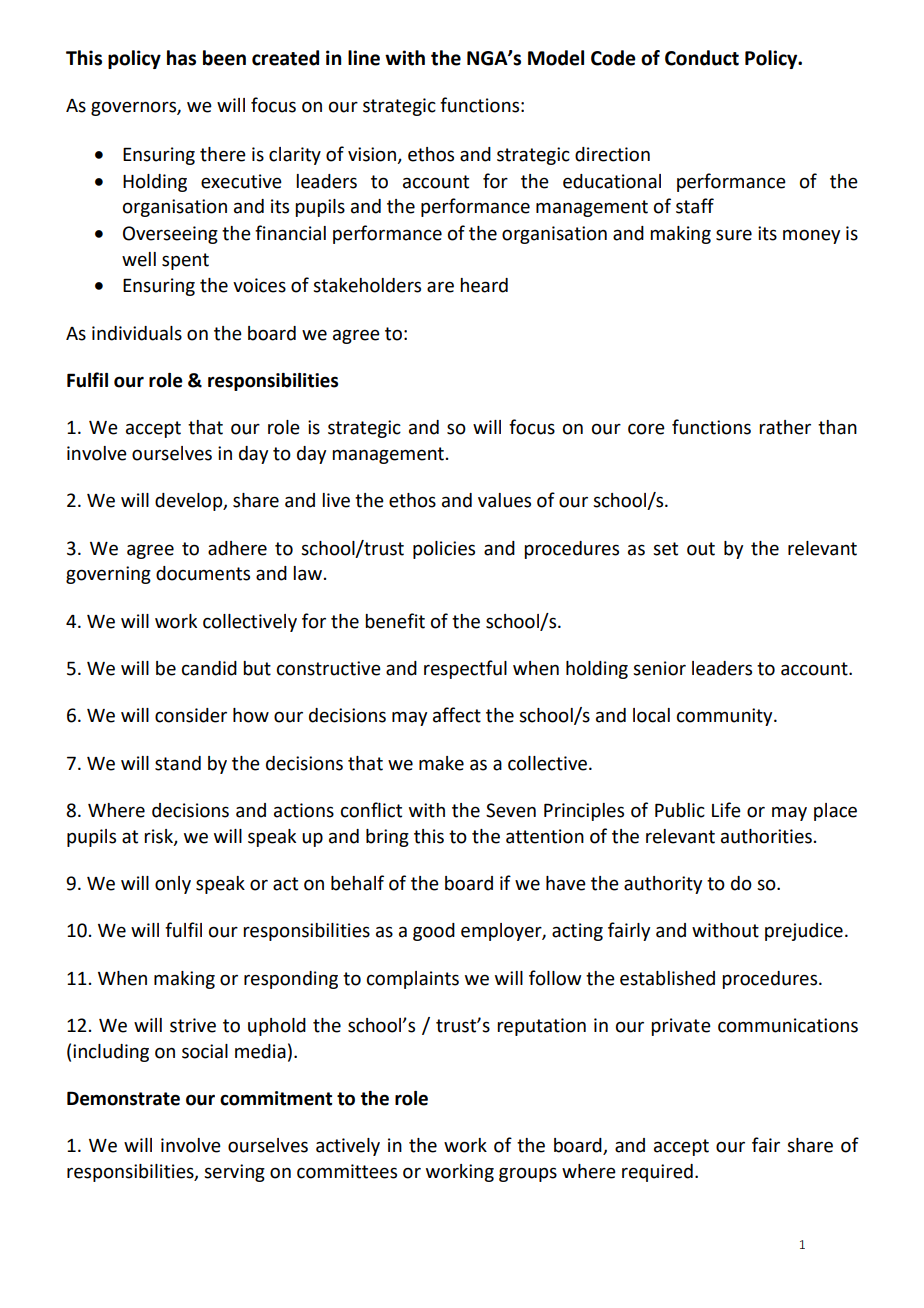 This page has width=924, height=1308. I want to click on adhere, so click(237, 548).
